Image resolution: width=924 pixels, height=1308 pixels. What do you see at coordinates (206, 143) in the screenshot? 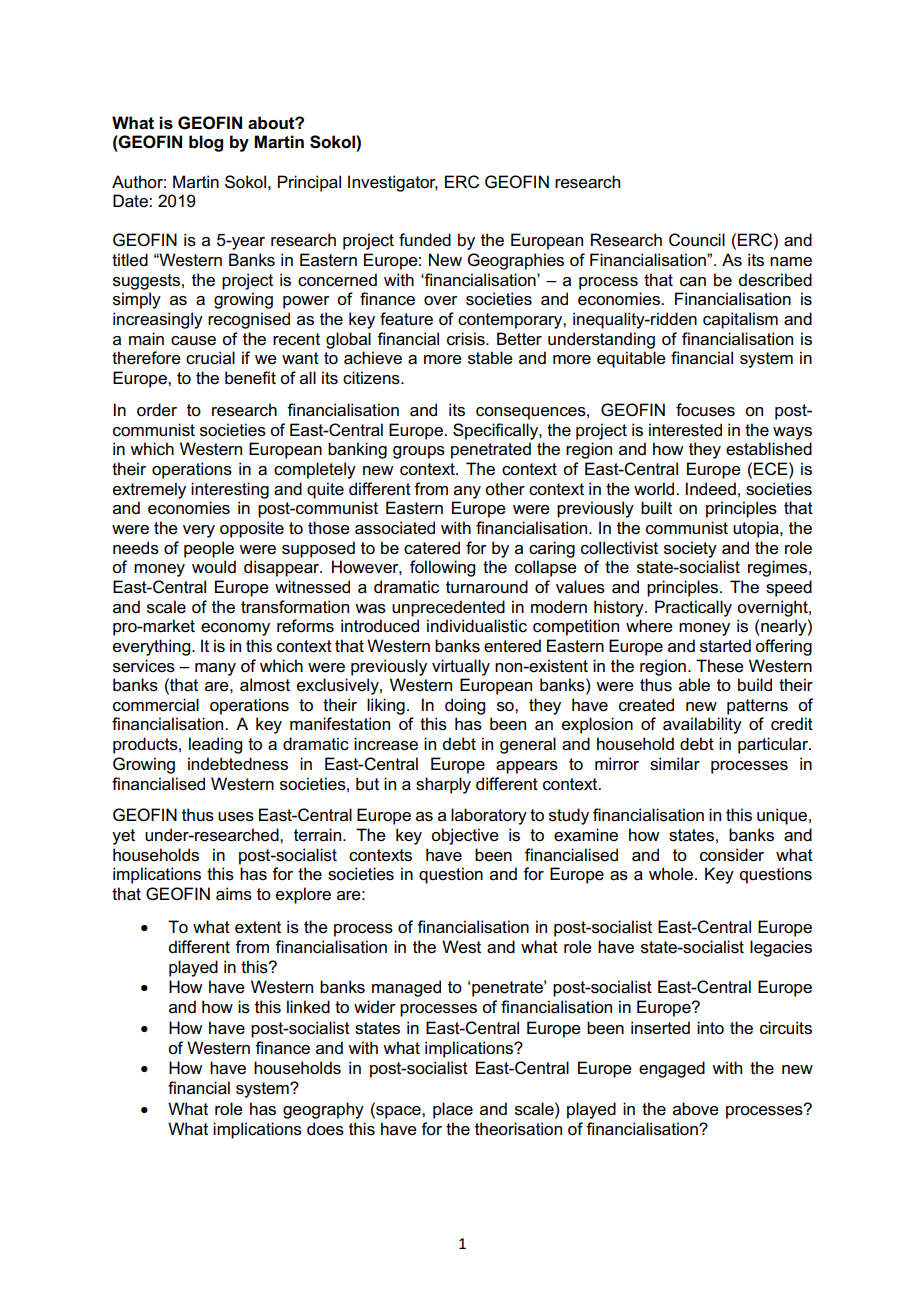
I see `blog` at bounding box center [206, 143].
